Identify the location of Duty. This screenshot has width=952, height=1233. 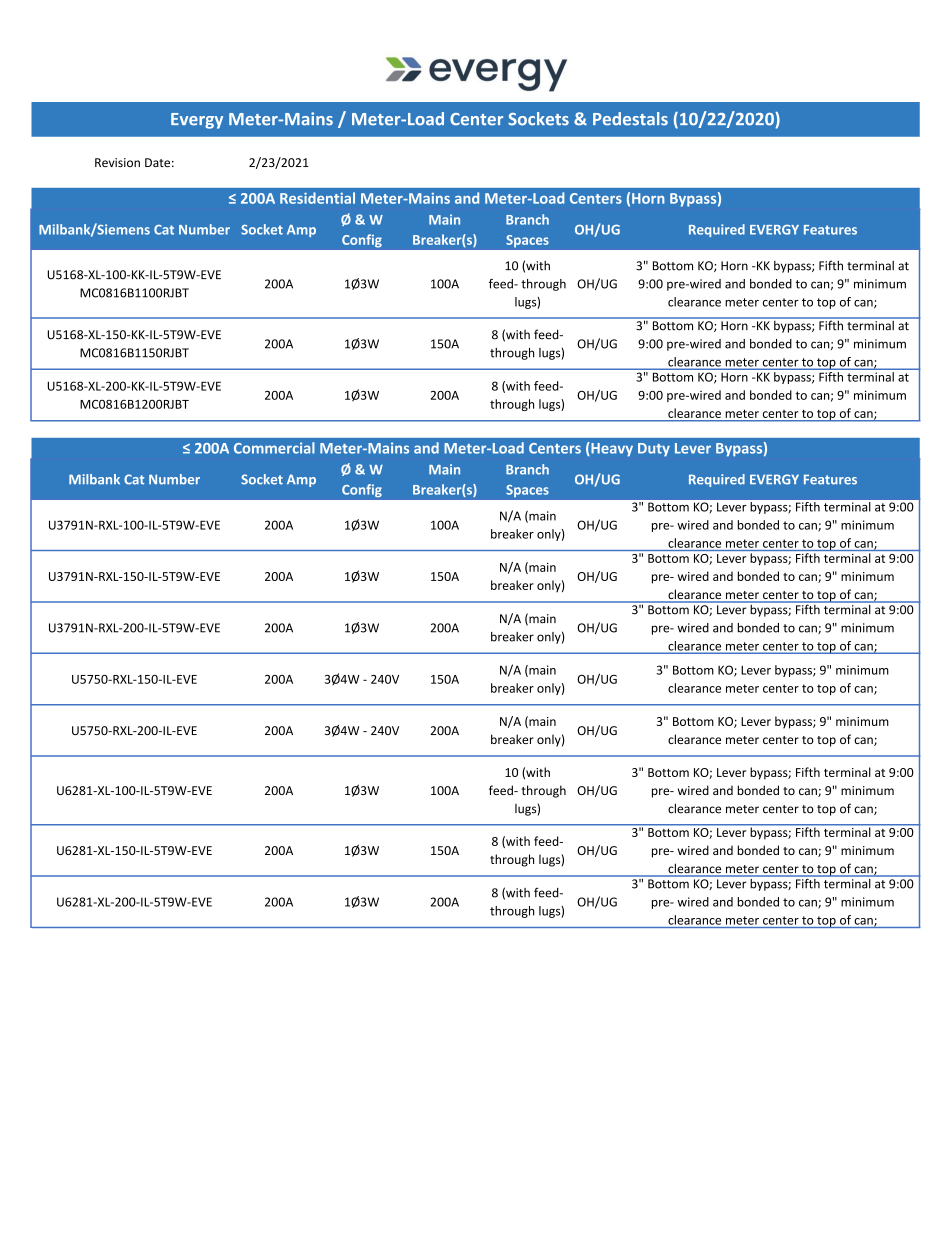
(654, 450).
